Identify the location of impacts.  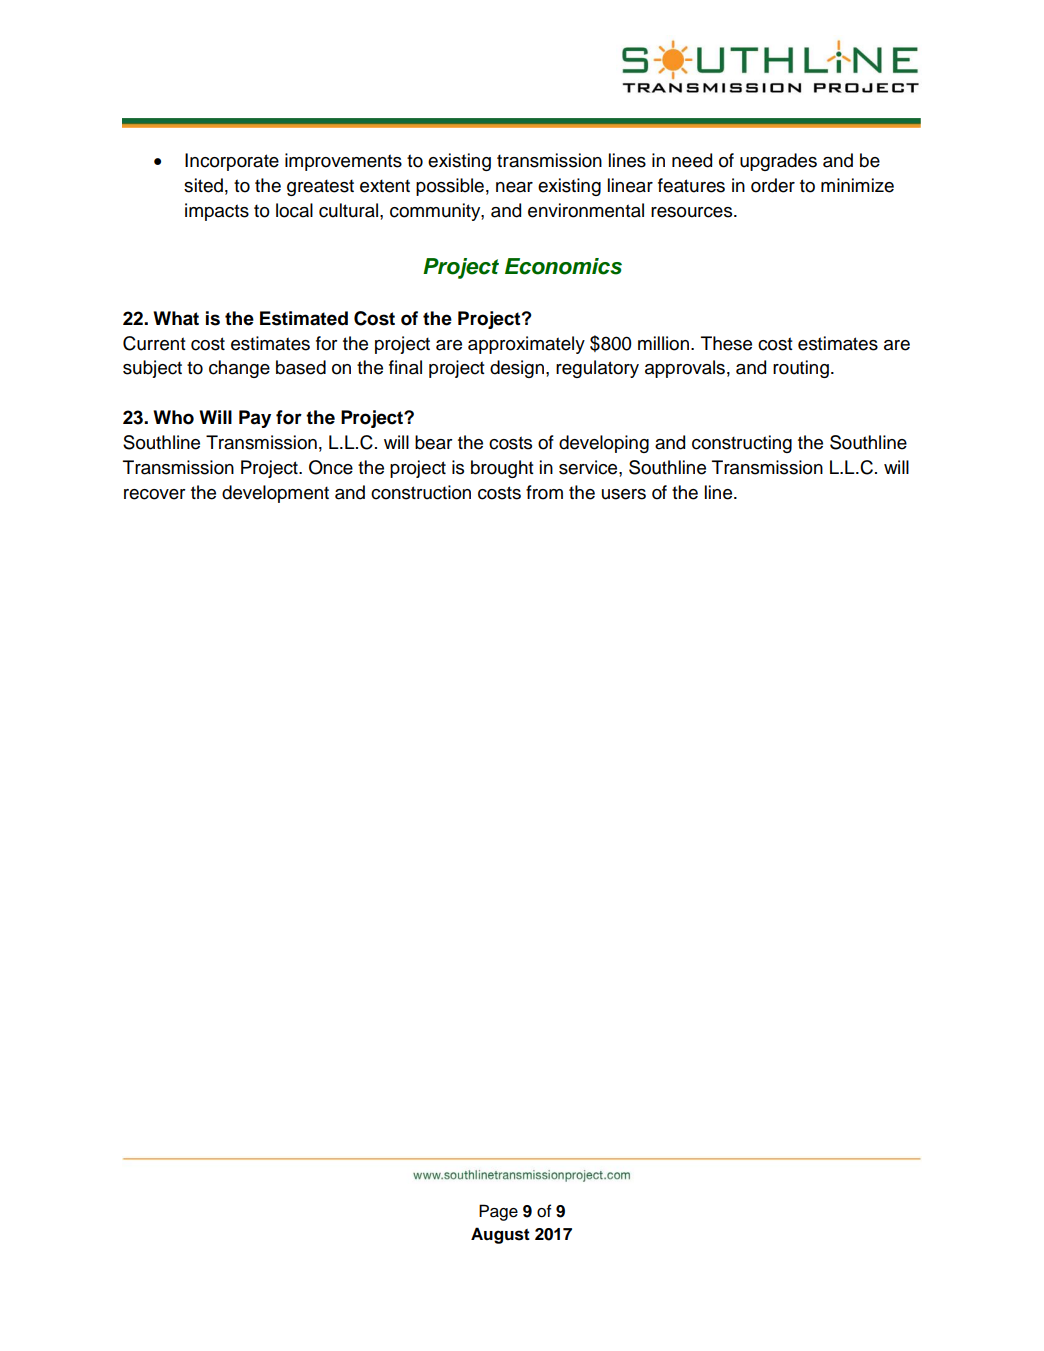
(217, 212).
